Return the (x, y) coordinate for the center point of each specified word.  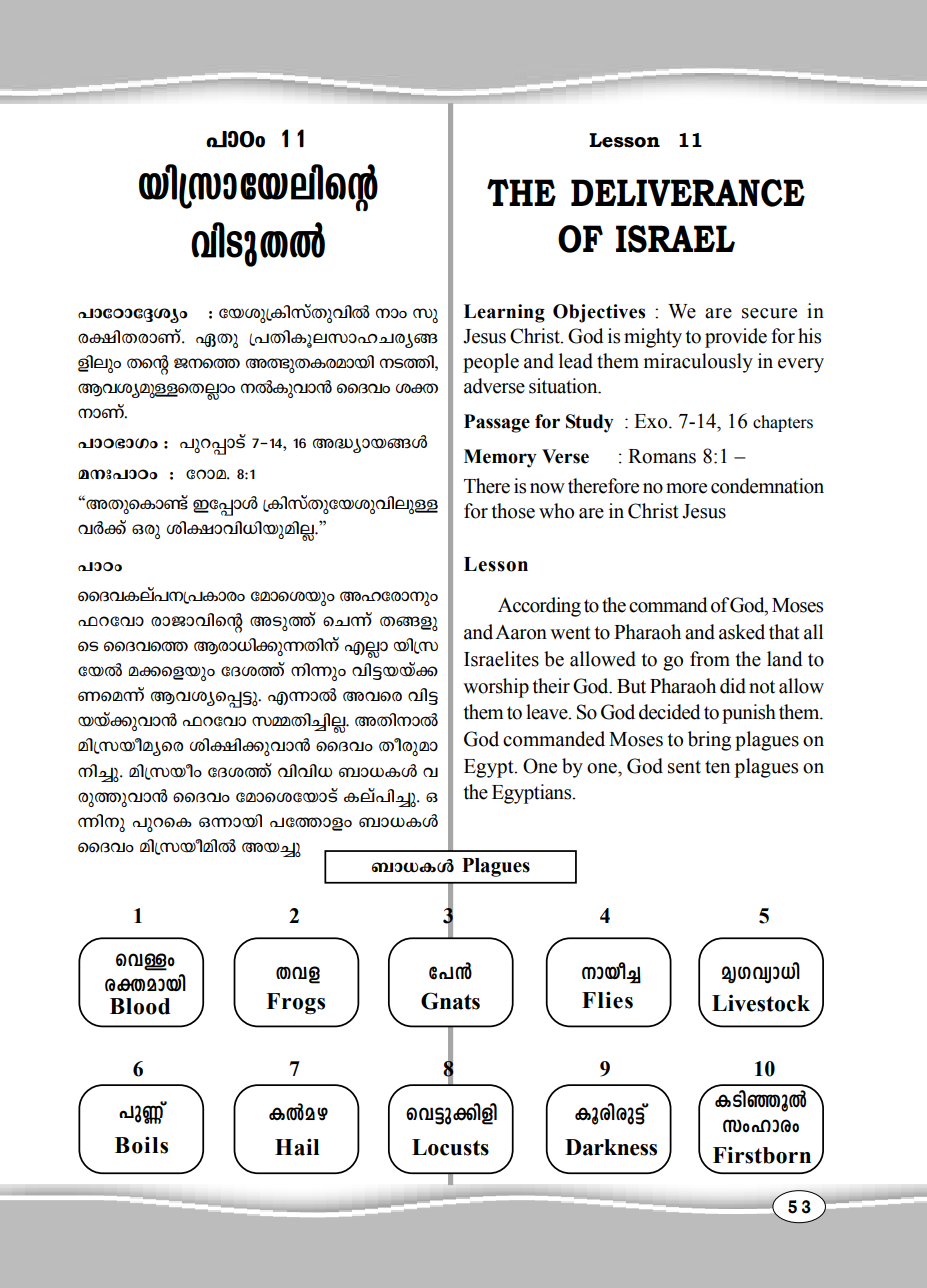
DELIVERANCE (688, 193)
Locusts (450, 1147)
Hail (297, 1147)
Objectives (599, 313)
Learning (504, 313)
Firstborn (762, 1155)
